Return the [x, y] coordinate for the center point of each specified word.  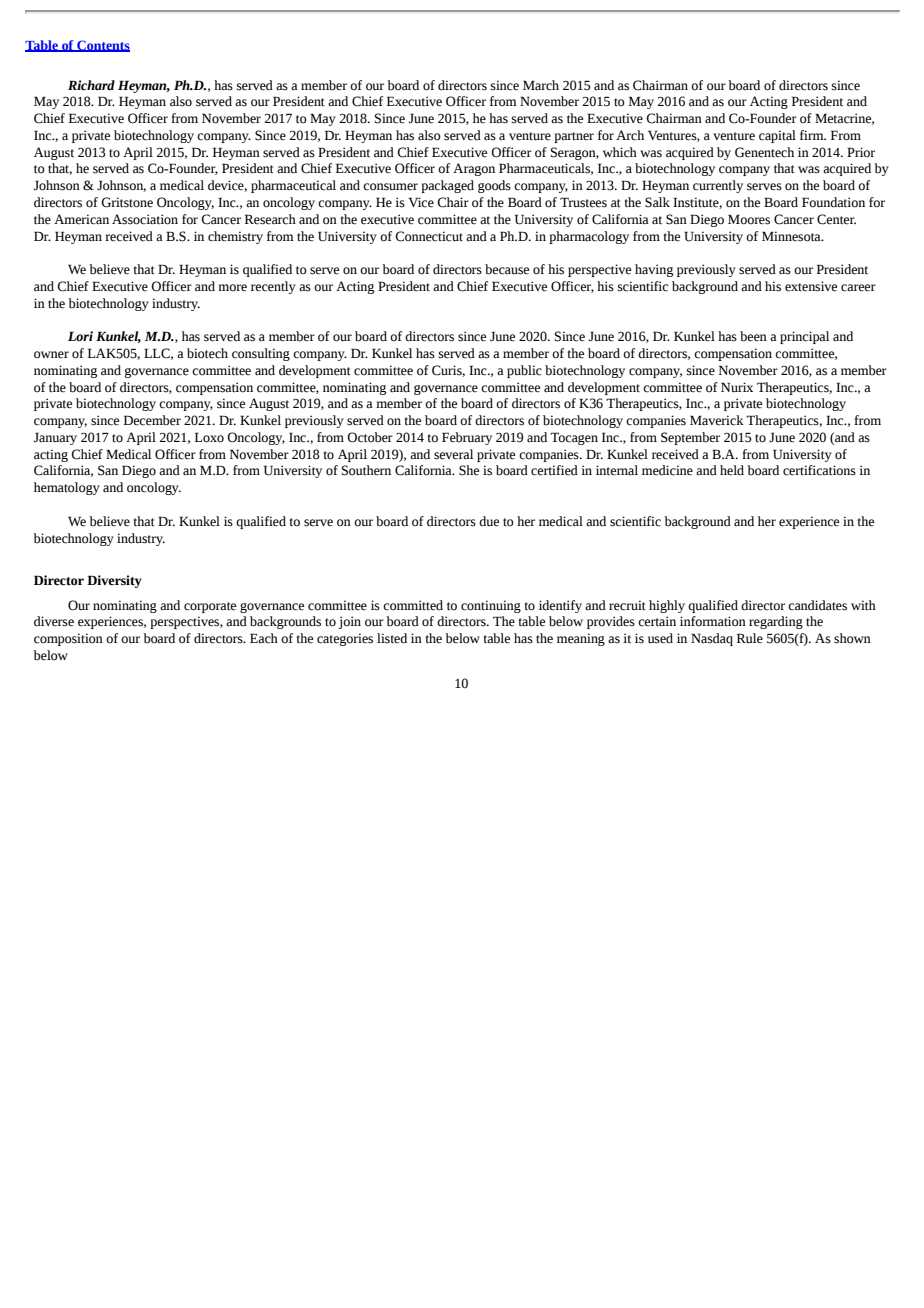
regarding [776, 622]
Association [145, 219]
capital [777, 136]
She [469, 470]
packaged [447, 186]
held [732, 470]
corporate [210, 607]
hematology [67, 488]
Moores [749, 219]
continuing [491, 606]
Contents [102, 46]
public [524, 371]
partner [574, 137]
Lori [80, 336]
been [753, 336]
